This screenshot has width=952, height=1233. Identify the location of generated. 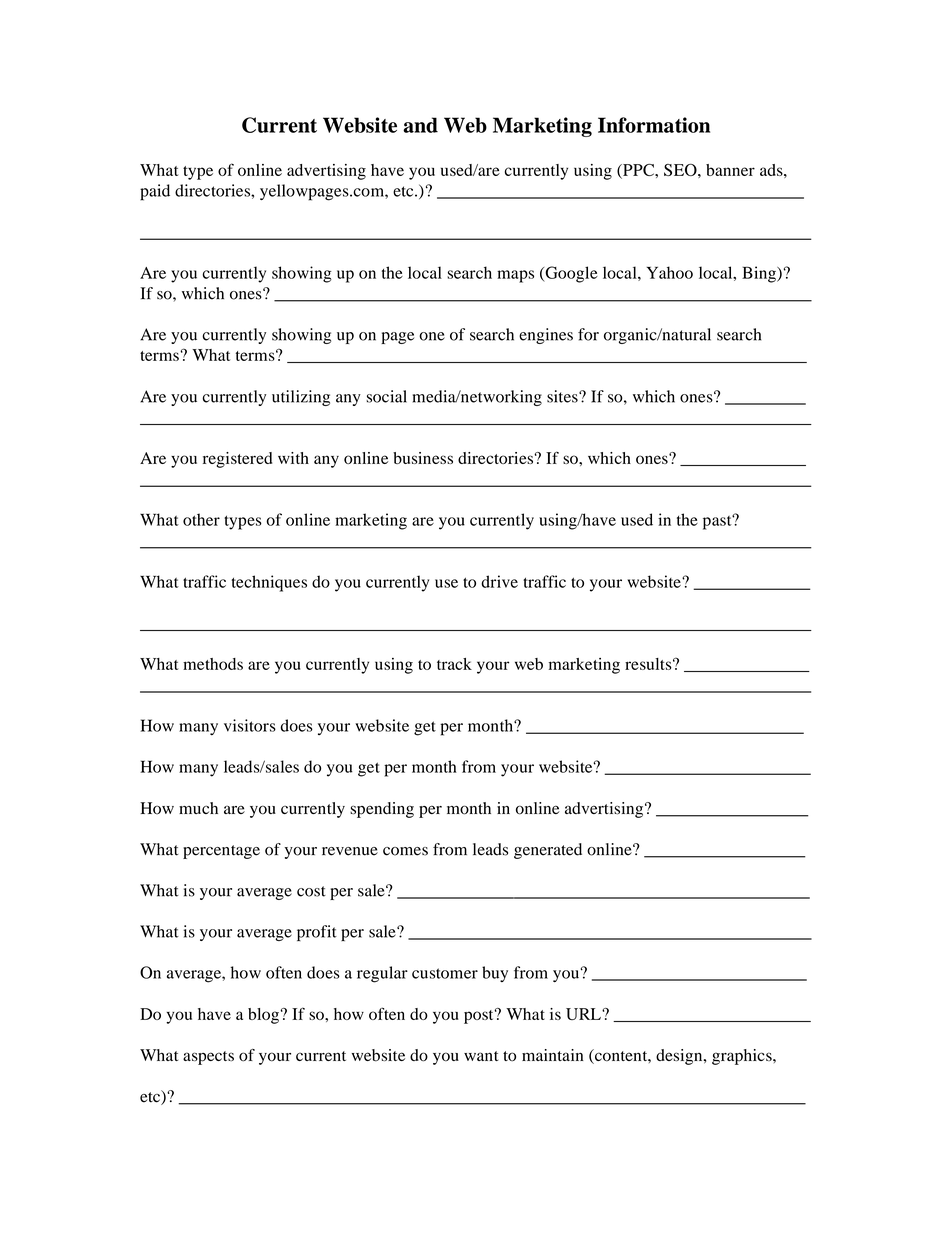
(548, 851).
